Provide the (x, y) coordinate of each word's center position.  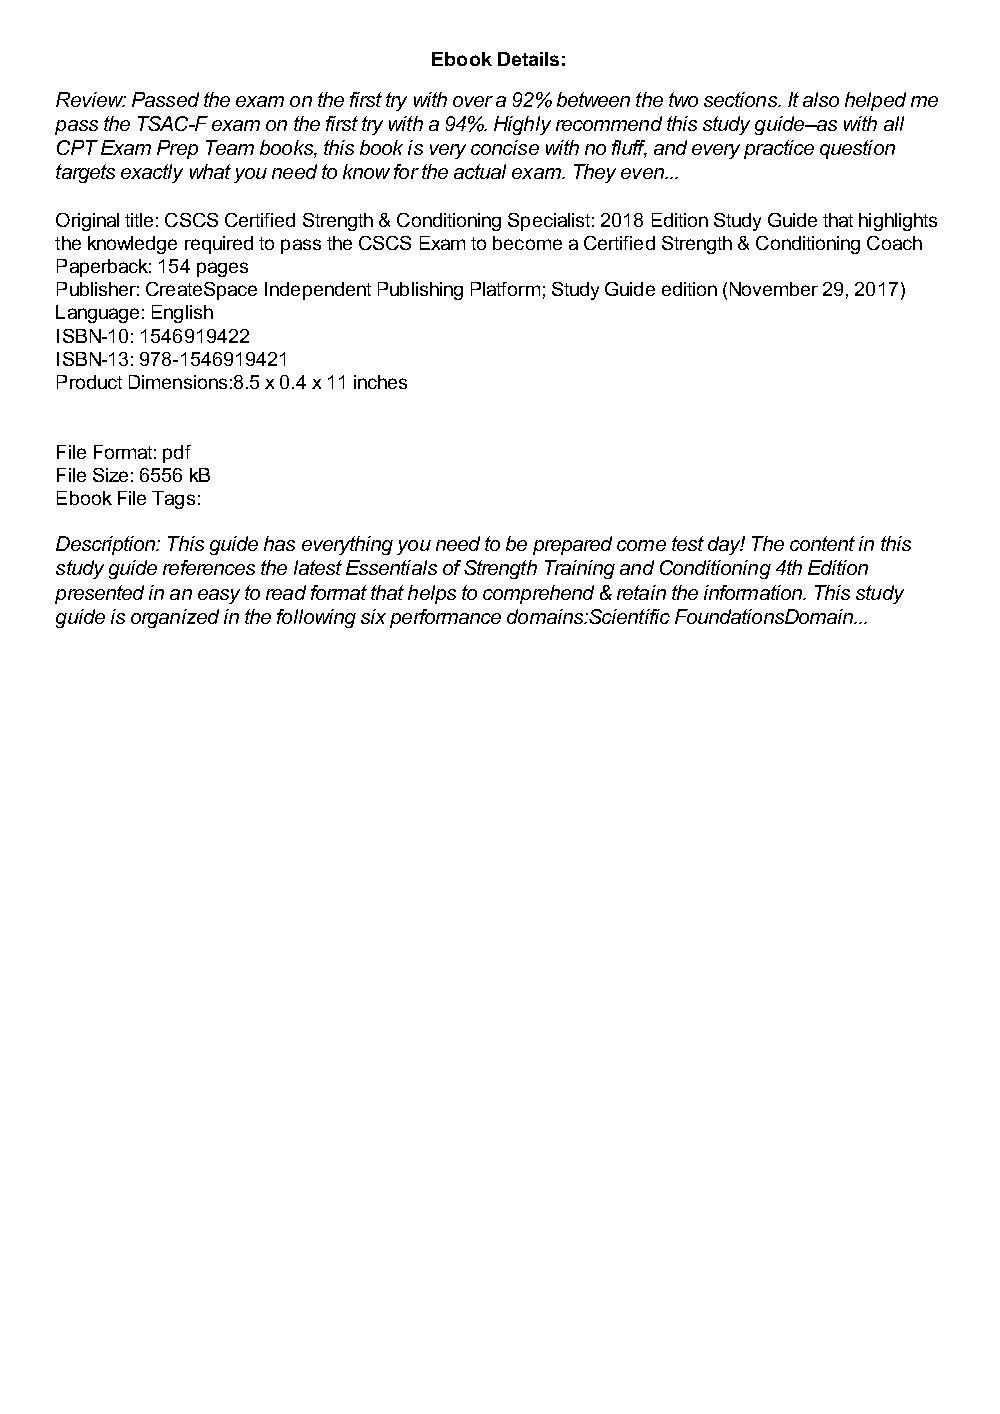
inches (380, 382)
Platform (505, 289)
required (219, 245)
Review (91, 99)
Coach (894, 243)
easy (219, 596)
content (822, 543)
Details (528, 59)
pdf (177, 454)
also (821, 99)
